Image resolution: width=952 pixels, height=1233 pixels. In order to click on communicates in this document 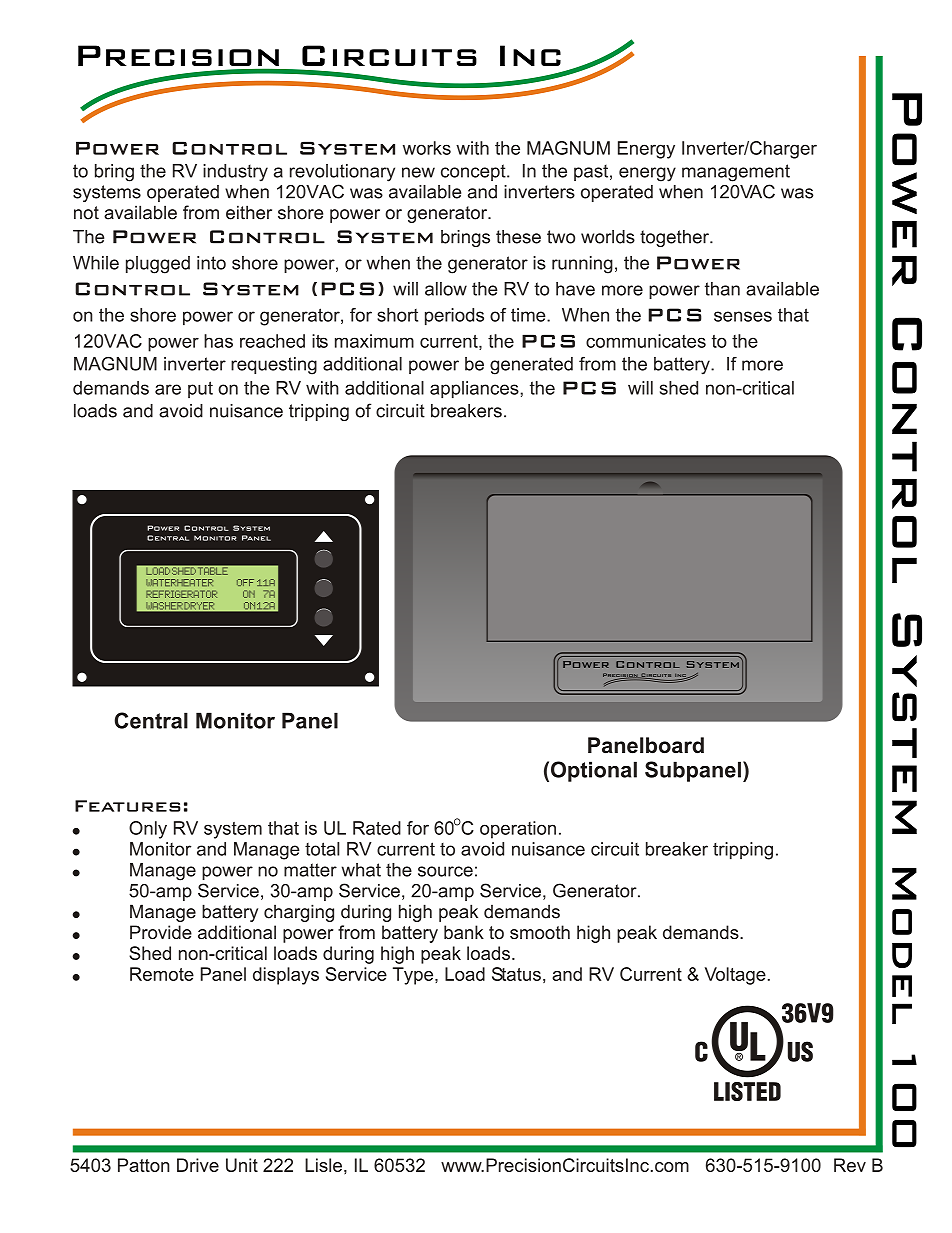, I will do `click(646, 341)`.
